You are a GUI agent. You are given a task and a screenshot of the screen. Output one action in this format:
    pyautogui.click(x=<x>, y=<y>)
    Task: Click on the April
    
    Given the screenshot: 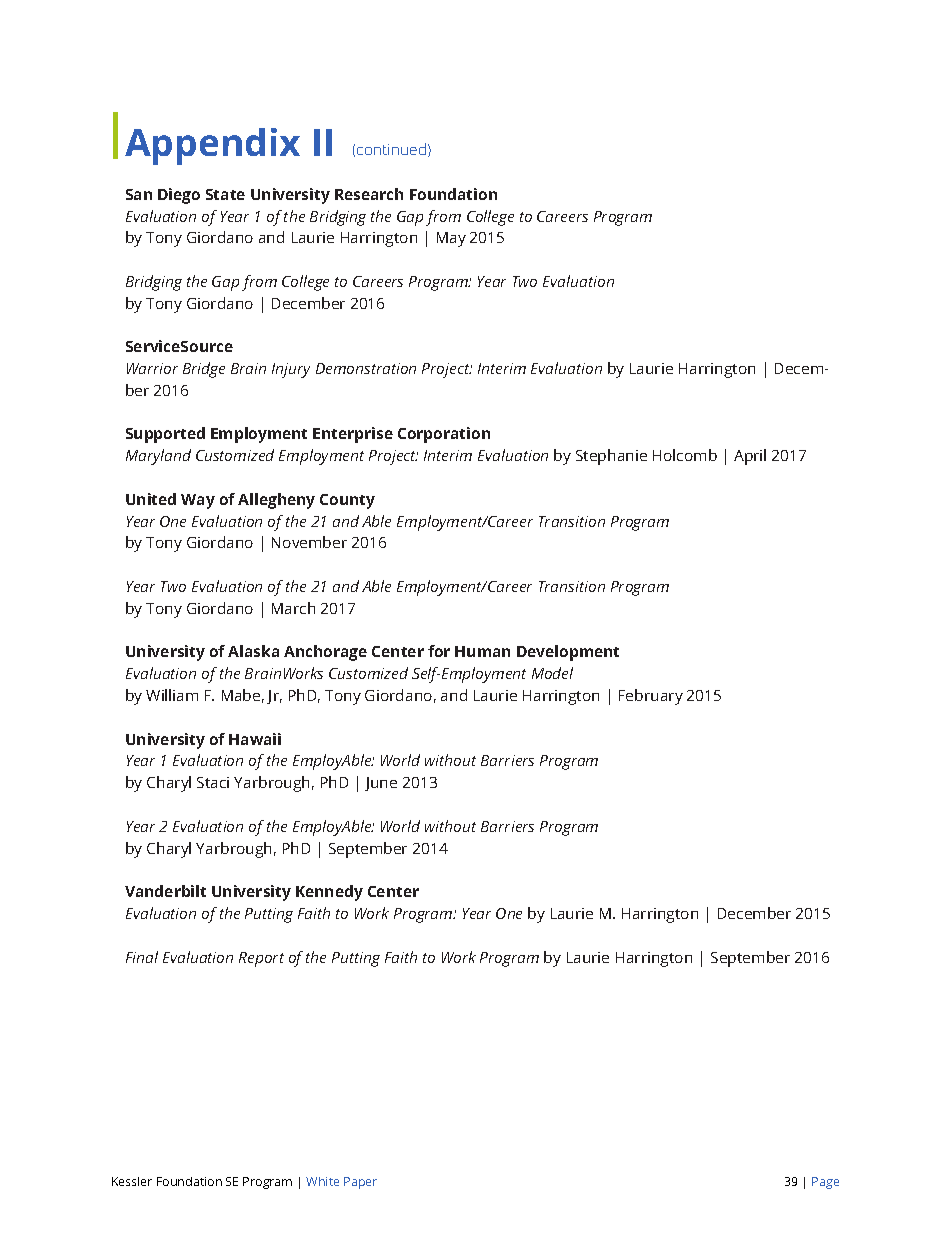 What is the action you would take?
    pyautogui.click(x=750, y=457)
